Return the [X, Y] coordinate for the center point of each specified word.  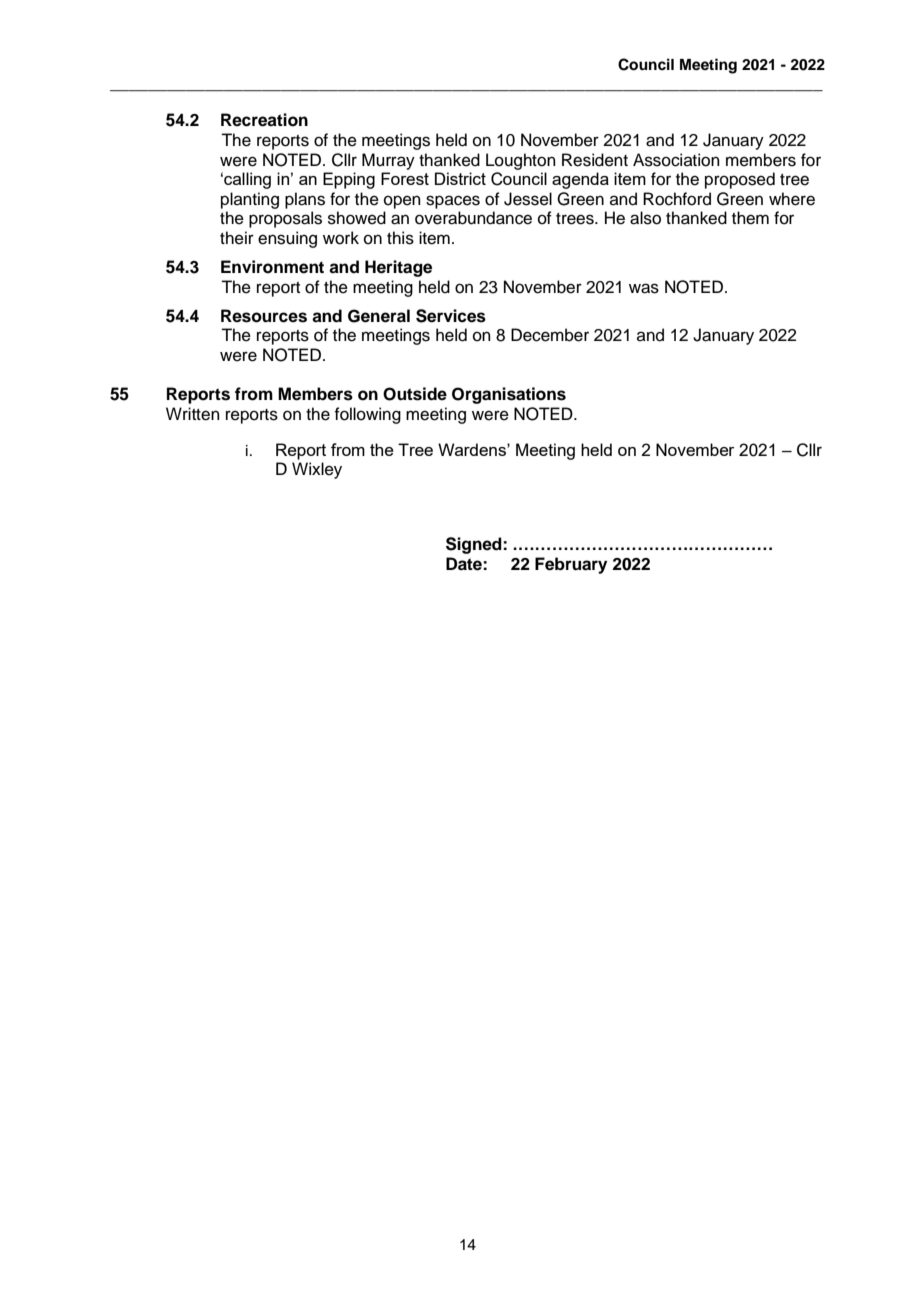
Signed [475, 545]
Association [676, 160]
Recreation [264, 120]
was [644, 288]
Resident [595, 160]
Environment [272, 267]
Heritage [398, 268]
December [550, 335]
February [571, 565]
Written [193, 414]
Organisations [509, 395]
